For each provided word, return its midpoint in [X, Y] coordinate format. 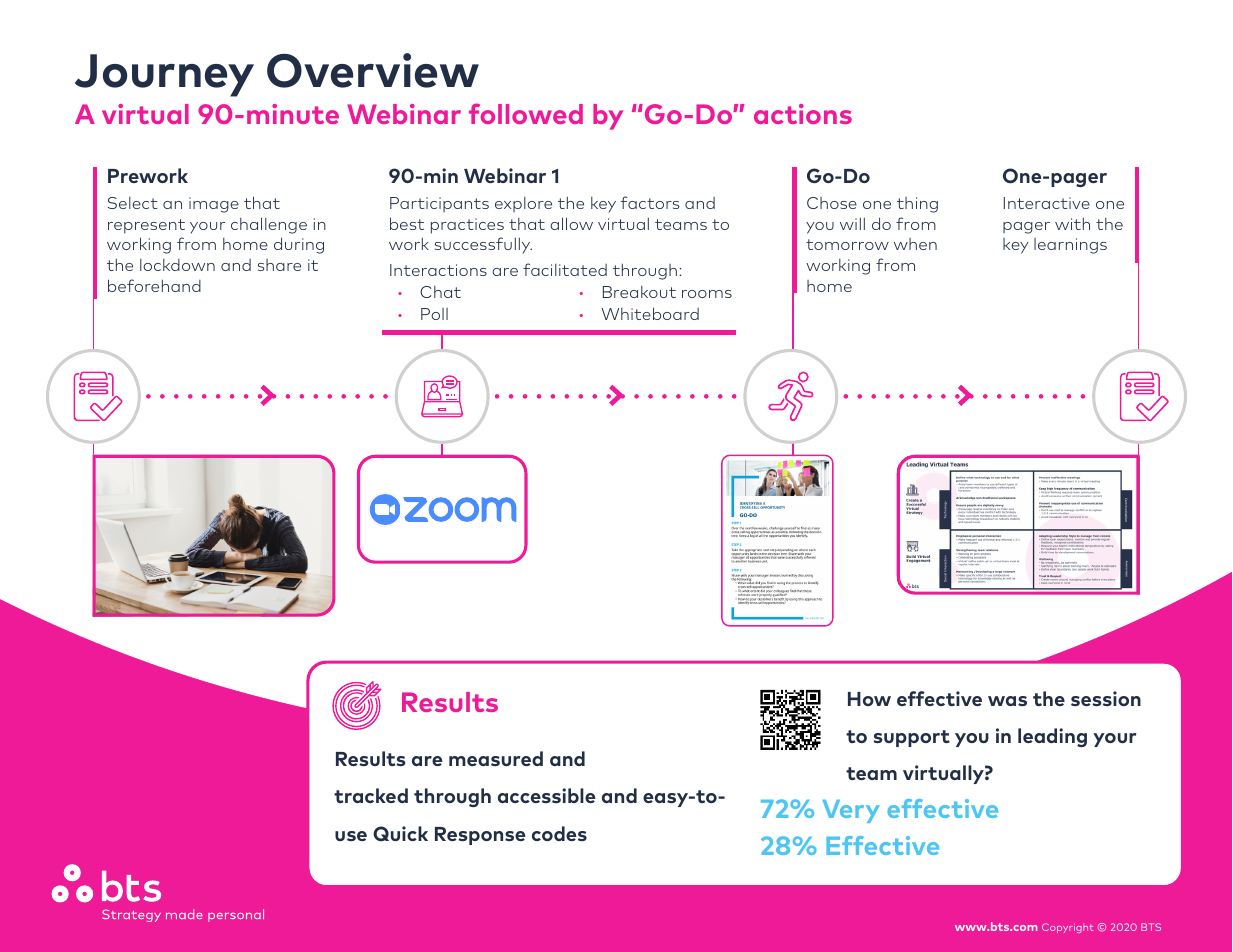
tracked [371, 795]
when [915, 244]
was [1007, 701]
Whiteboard [650, 313]
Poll [434, 314]
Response [480, 836]
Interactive [1047, 203]
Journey [164, 75]
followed [526, 113]
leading [1052, 737]
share [279, 265]
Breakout [639, 292]
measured [496, 758]
